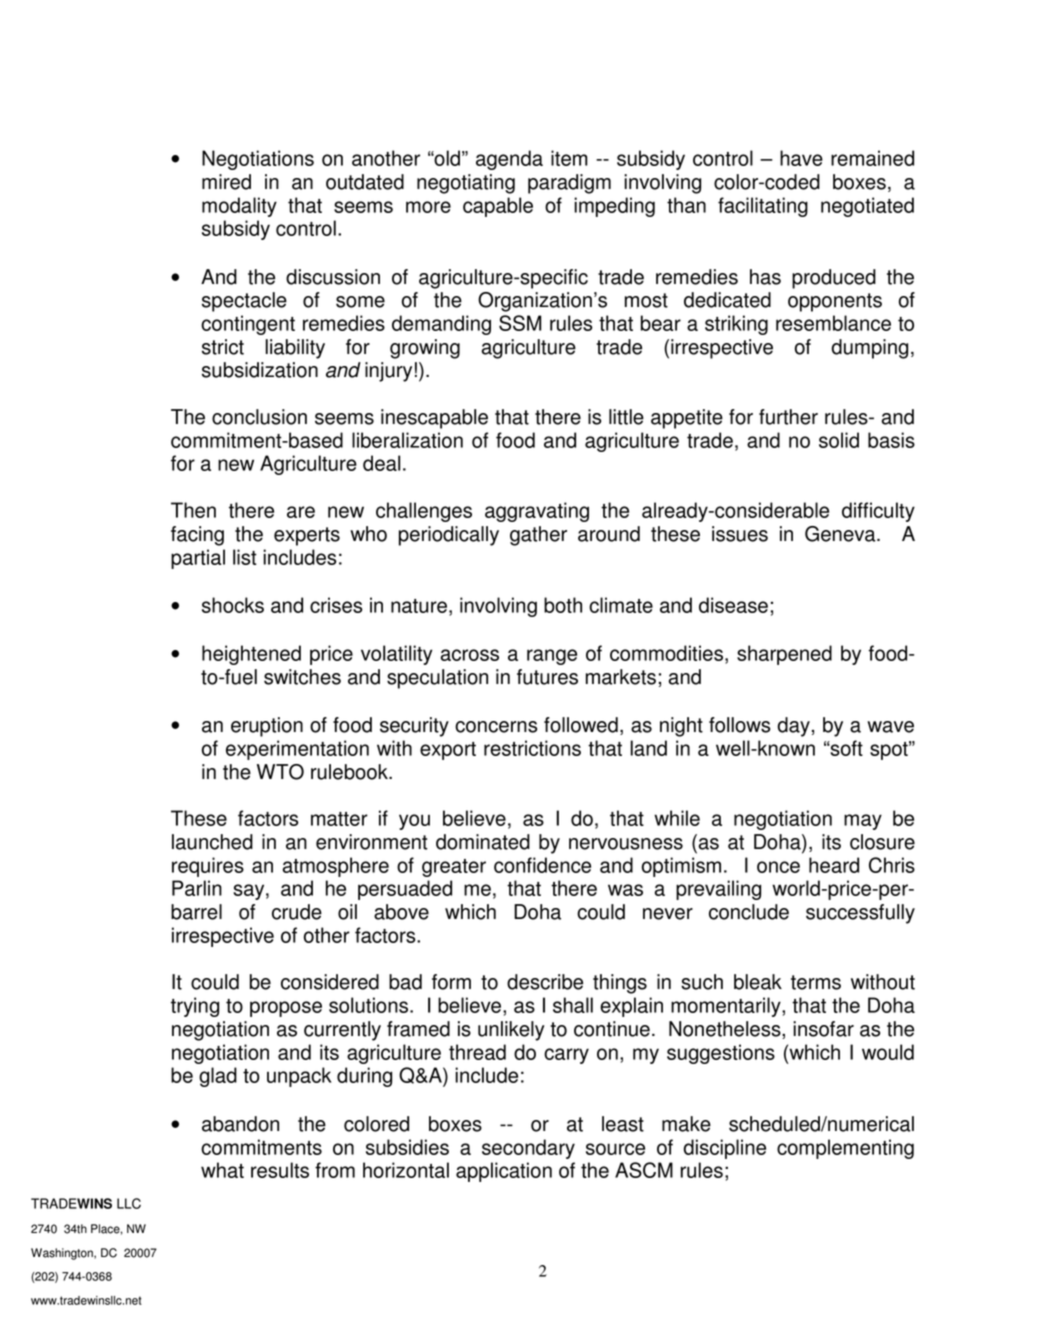 Image resolution: width=1037 pixels, height=1342 pixels. What do you see at coordinates (208, 867) in the image?
I see `requires` at bounding box center [208, 867].
